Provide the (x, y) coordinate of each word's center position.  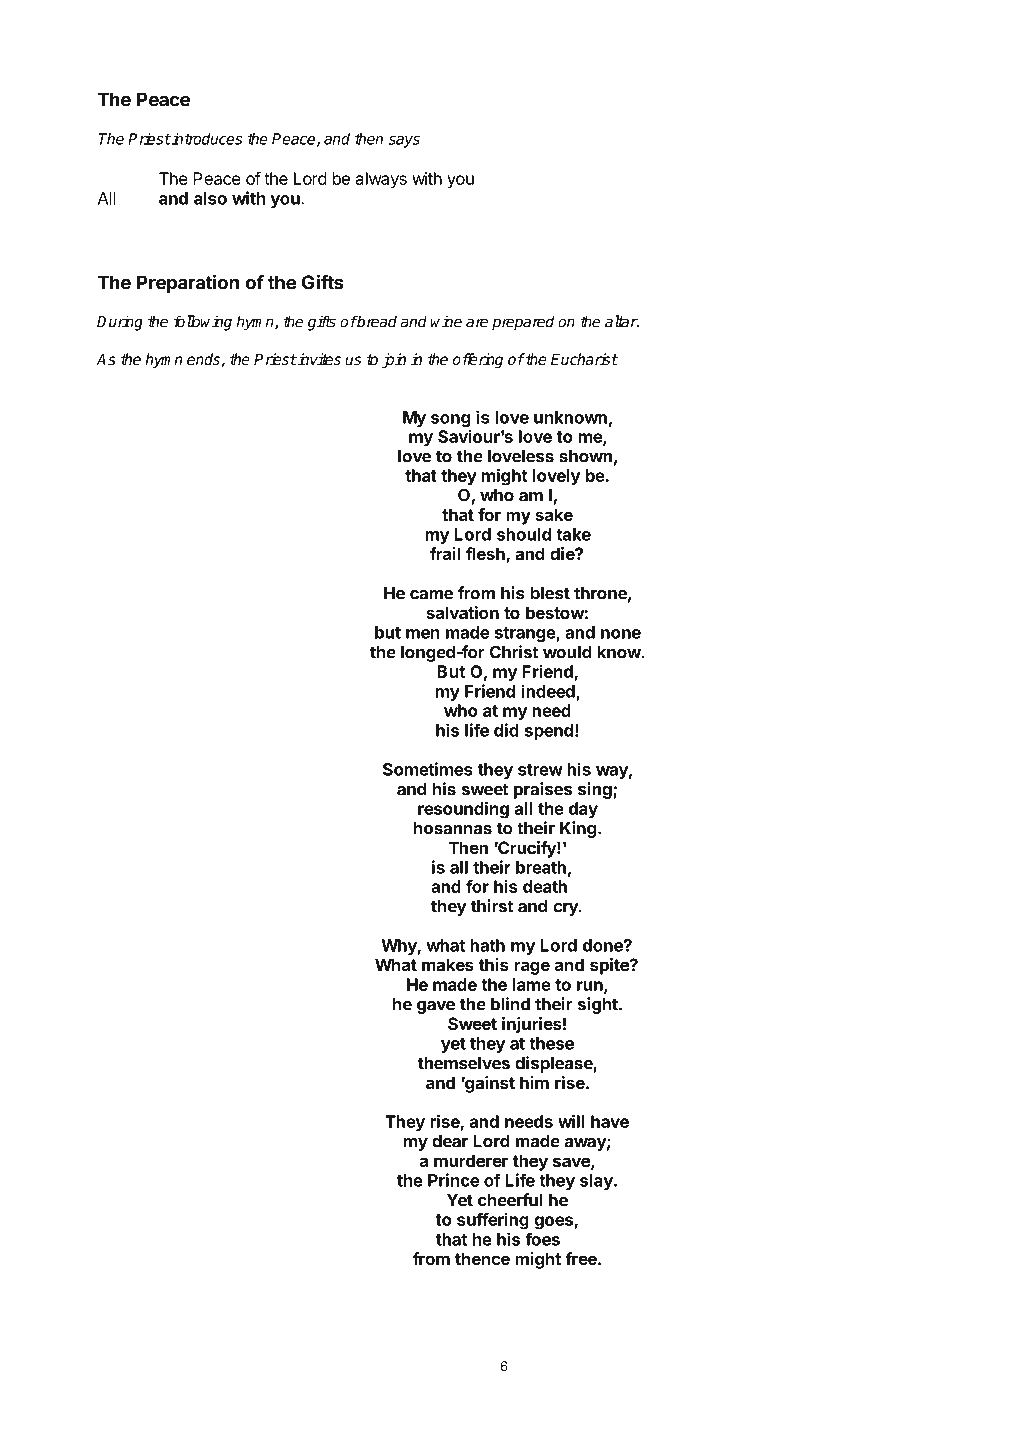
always (381, 180)
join (394, 360)
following (203, 323)
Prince (453, 1180)
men (423, 634)
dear (450, 1141)
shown (585, 456)
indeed (549, 692)
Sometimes (428, 769)
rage (532, 968)
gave (436, 1007)
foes (542, 1239)
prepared (523, 323)
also (210, 198)
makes (448, 964)
